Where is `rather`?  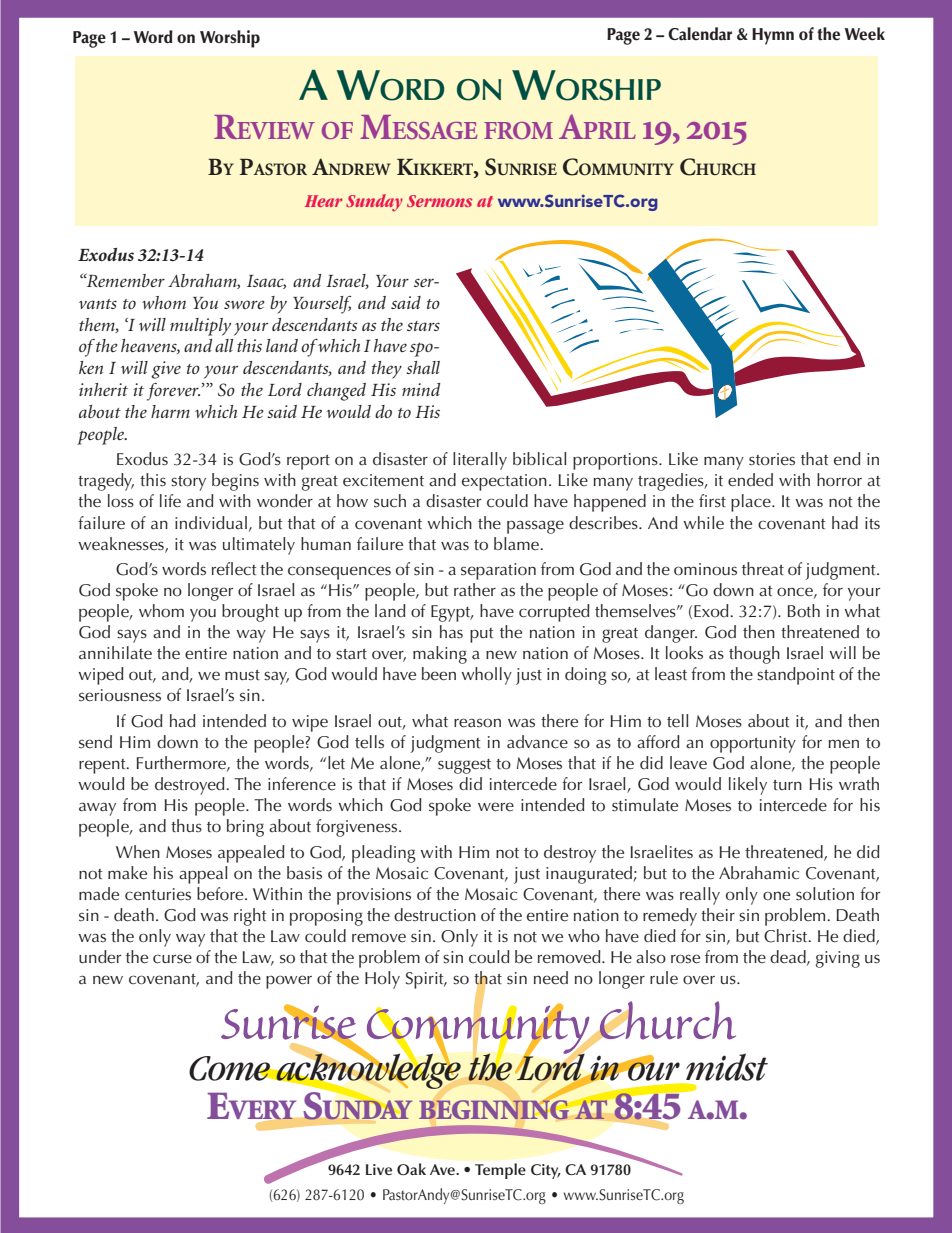 rather is located at coordinates (475, 590).
